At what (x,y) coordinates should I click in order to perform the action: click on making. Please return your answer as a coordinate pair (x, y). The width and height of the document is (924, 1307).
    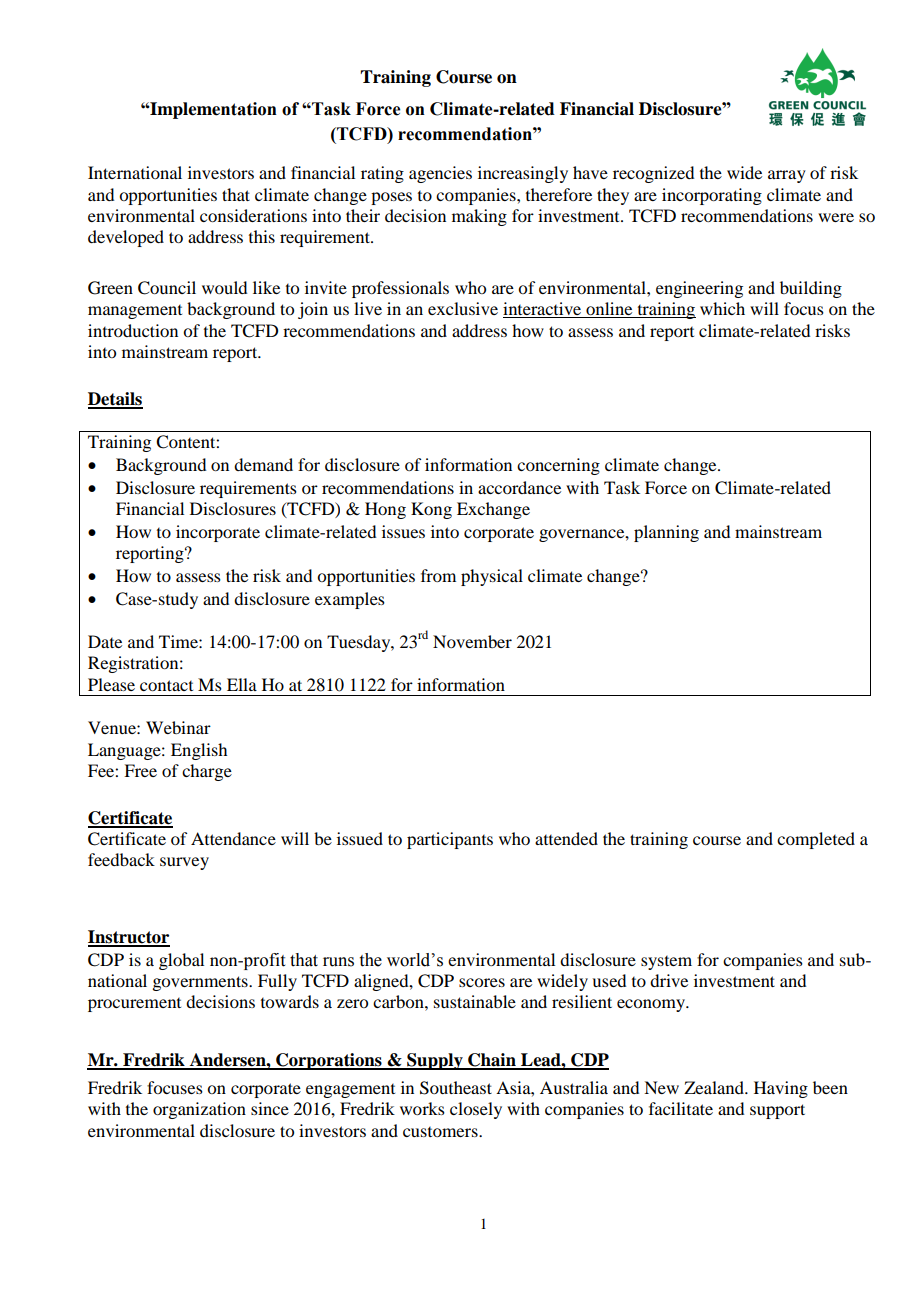
    Looking at the image, I should click on (479, 217).
